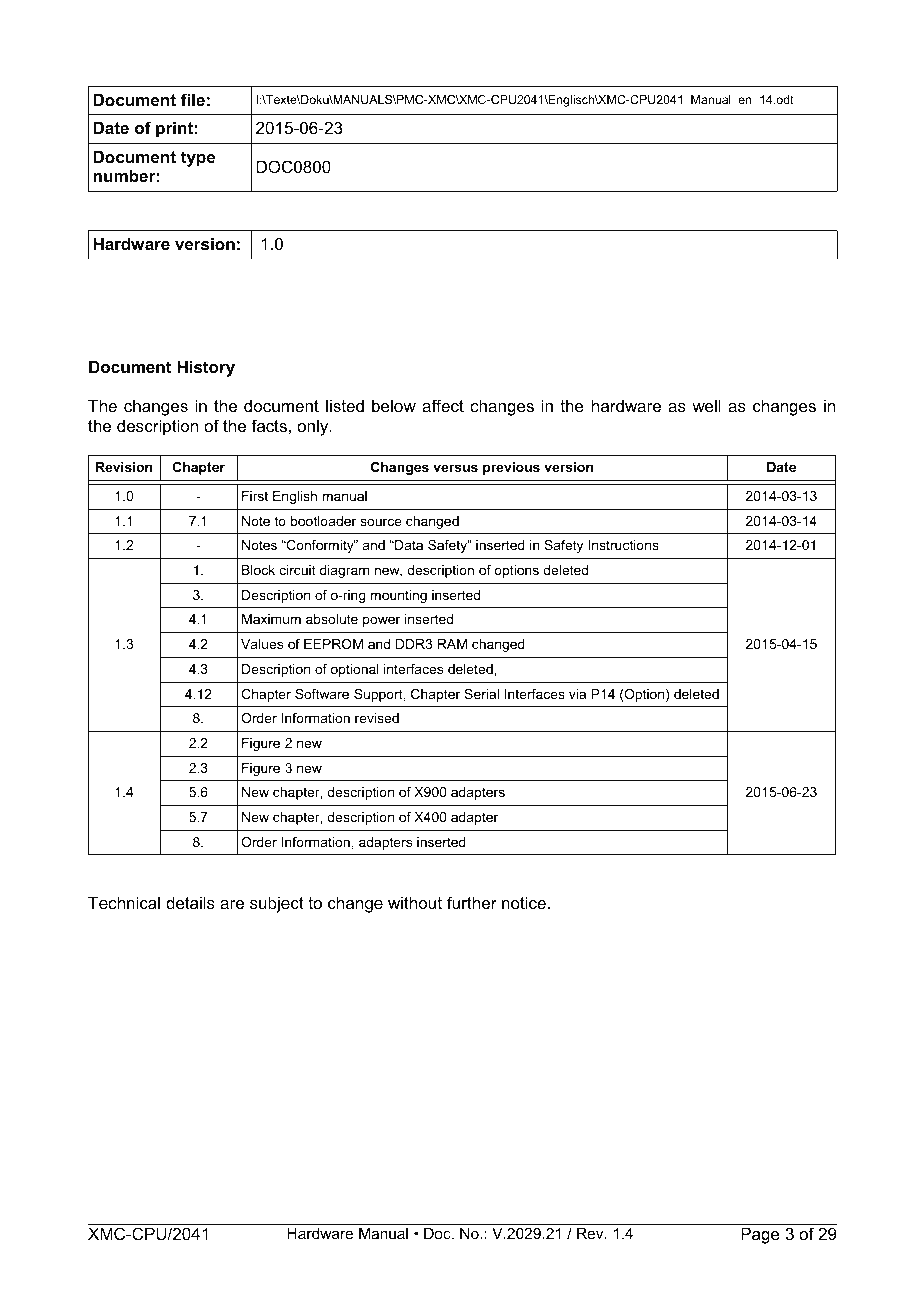 Image resolution: width=924 pixels, height=1308 pixels. Describe the element at coordinates (511, 468) in the document. I see `previous` at that location.
